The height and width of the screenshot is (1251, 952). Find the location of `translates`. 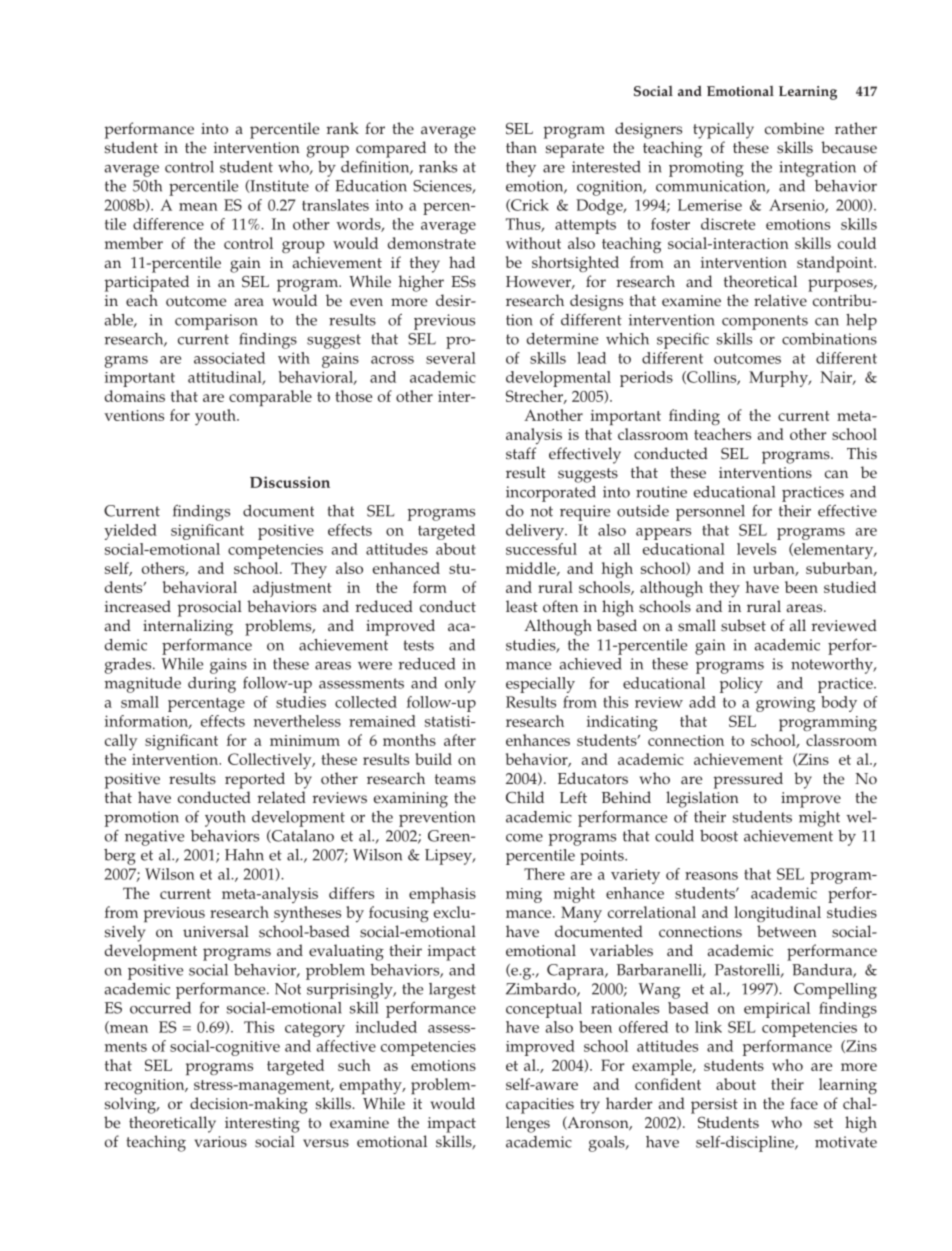

translates is located at coordinates (335, 205).
